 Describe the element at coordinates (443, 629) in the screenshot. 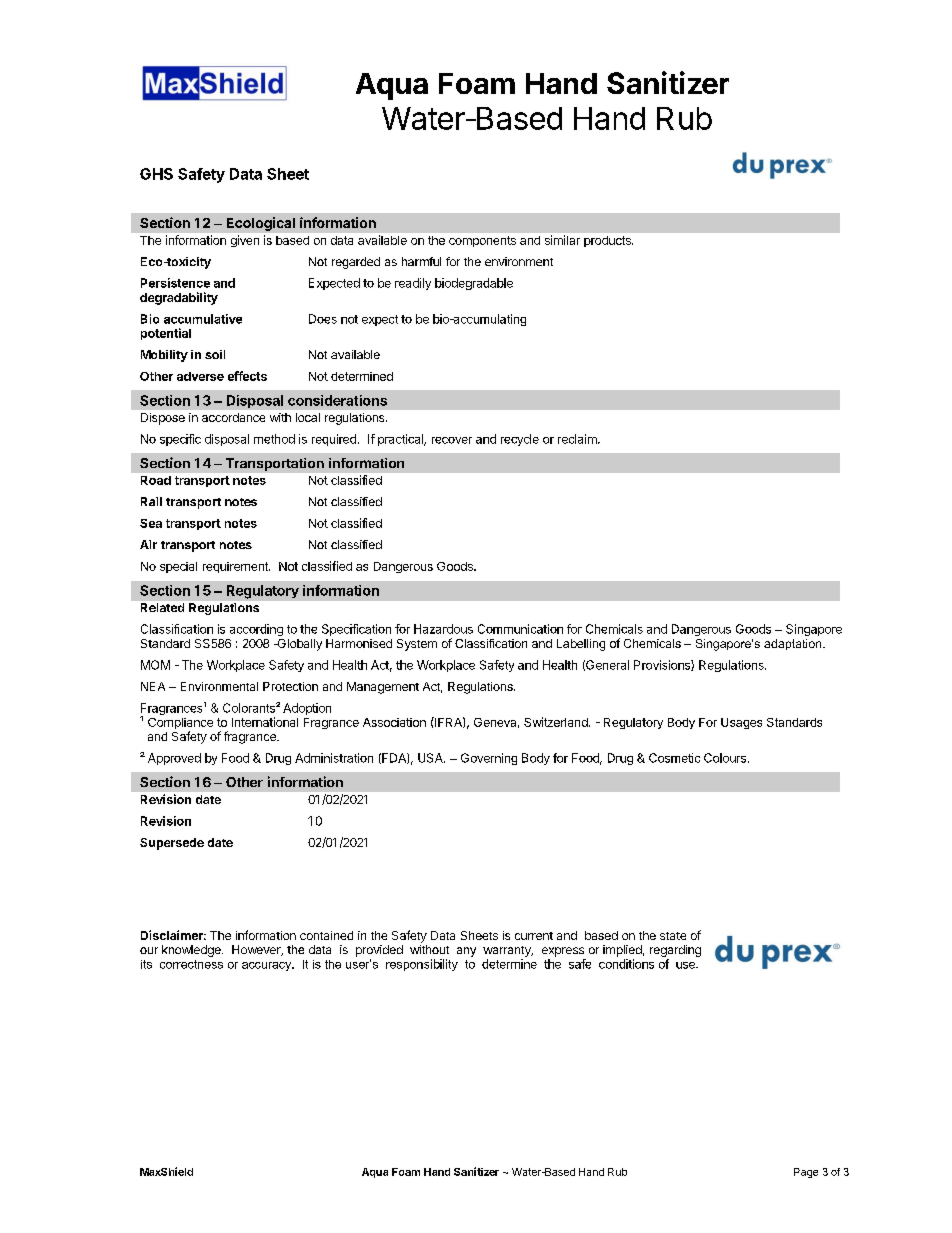

I see `Hazardous` at that location.
